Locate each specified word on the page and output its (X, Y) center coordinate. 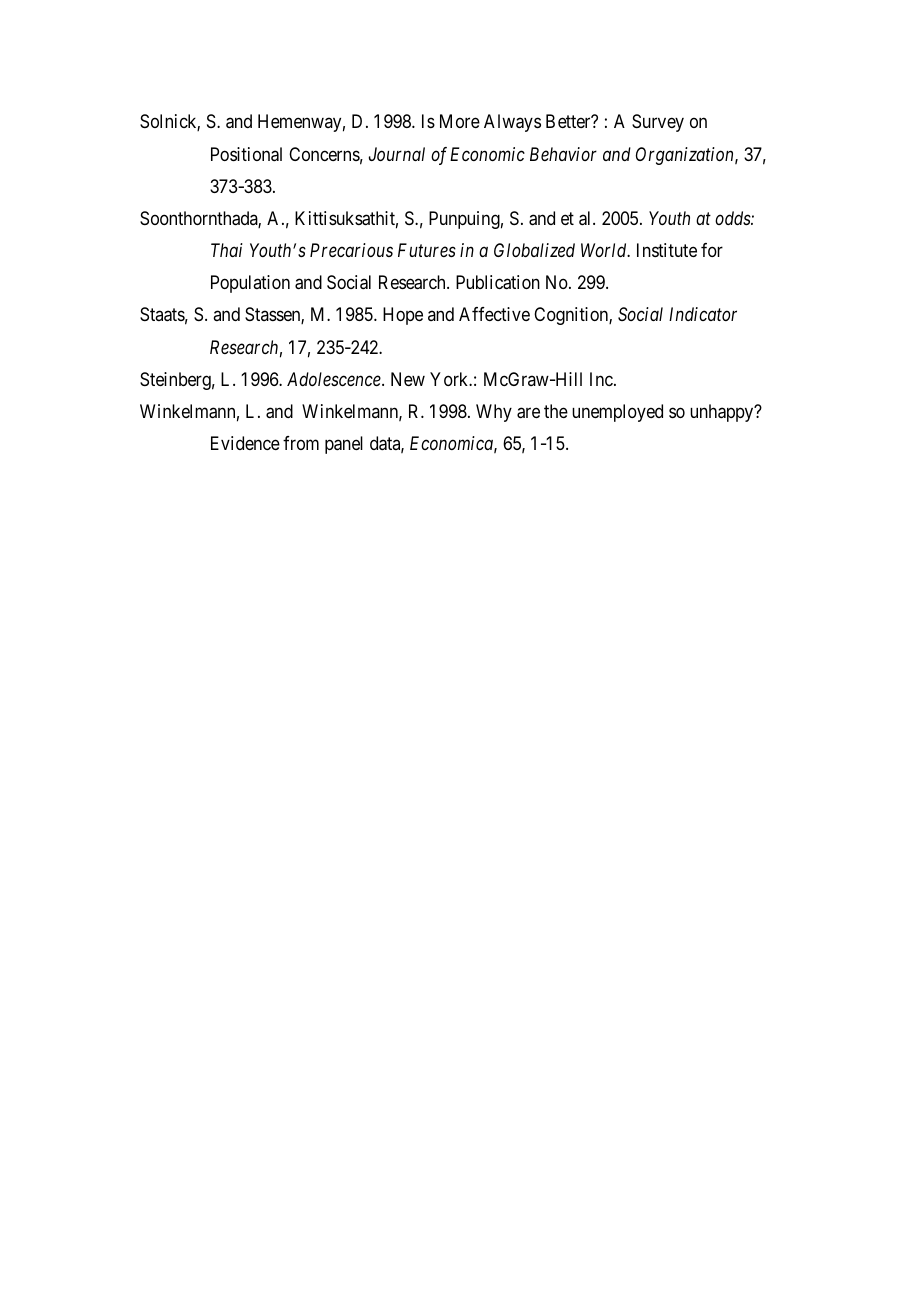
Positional (246, 154)
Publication (498, 282)
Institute (667, 250)
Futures (427, 250)
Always (512, 123)
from (301, 443)
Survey (658, 123)
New (408, 379)
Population (250, 284)
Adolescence (335, 379)
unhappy (723, 413)
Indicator (703, 314)
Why (494, 413)
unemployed (617, 413)
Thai (227, 250)
